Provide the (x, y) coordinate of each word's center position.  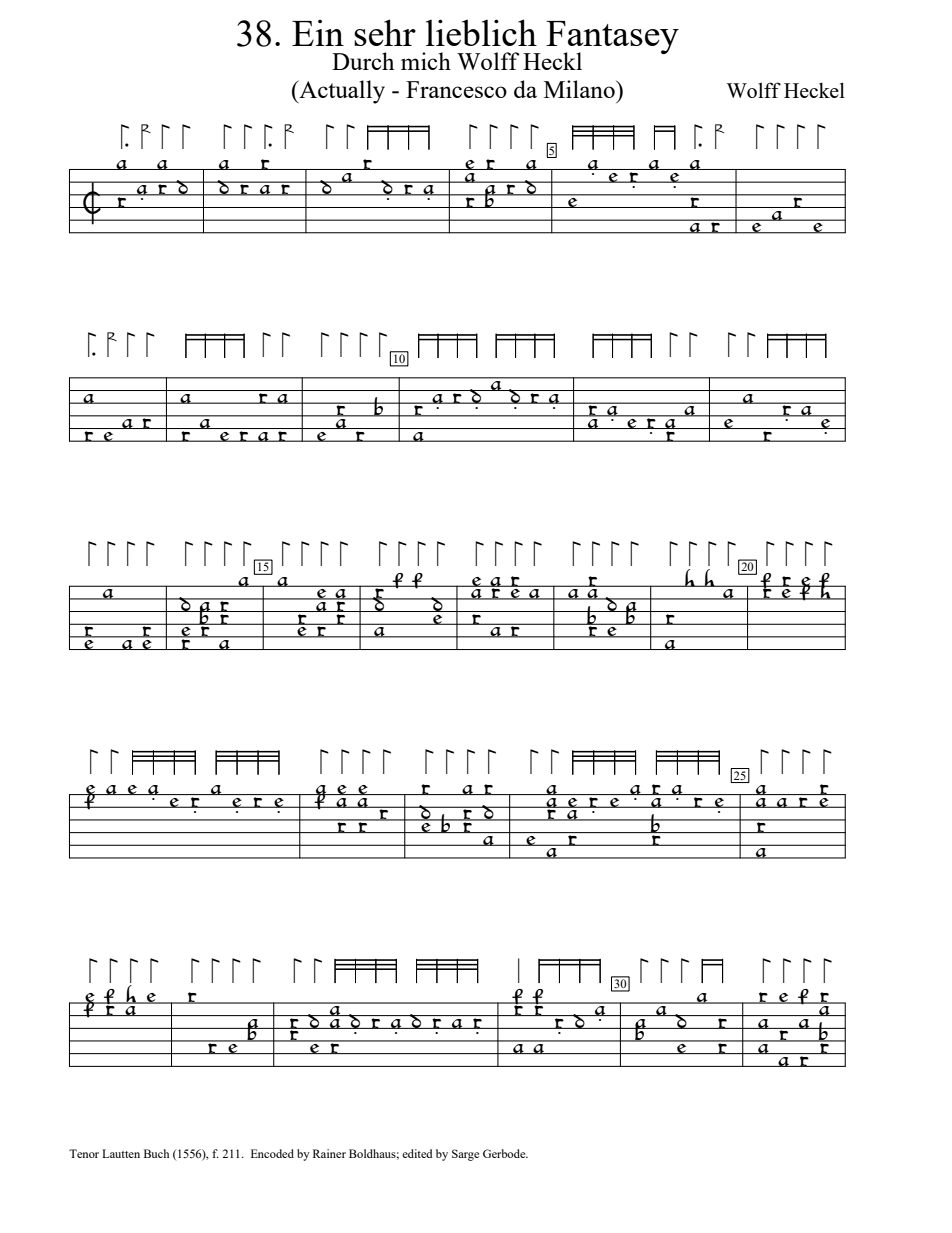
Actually (341, 92)
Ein (318, 33)
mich (426, 61)
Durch (363, 61)
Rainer (329, 1153)
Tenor (84, 1153)
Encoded (272, 1153)
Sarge (465, 1155)
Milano (580, 89)
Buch (156, 1153)
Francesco (456, 89)
